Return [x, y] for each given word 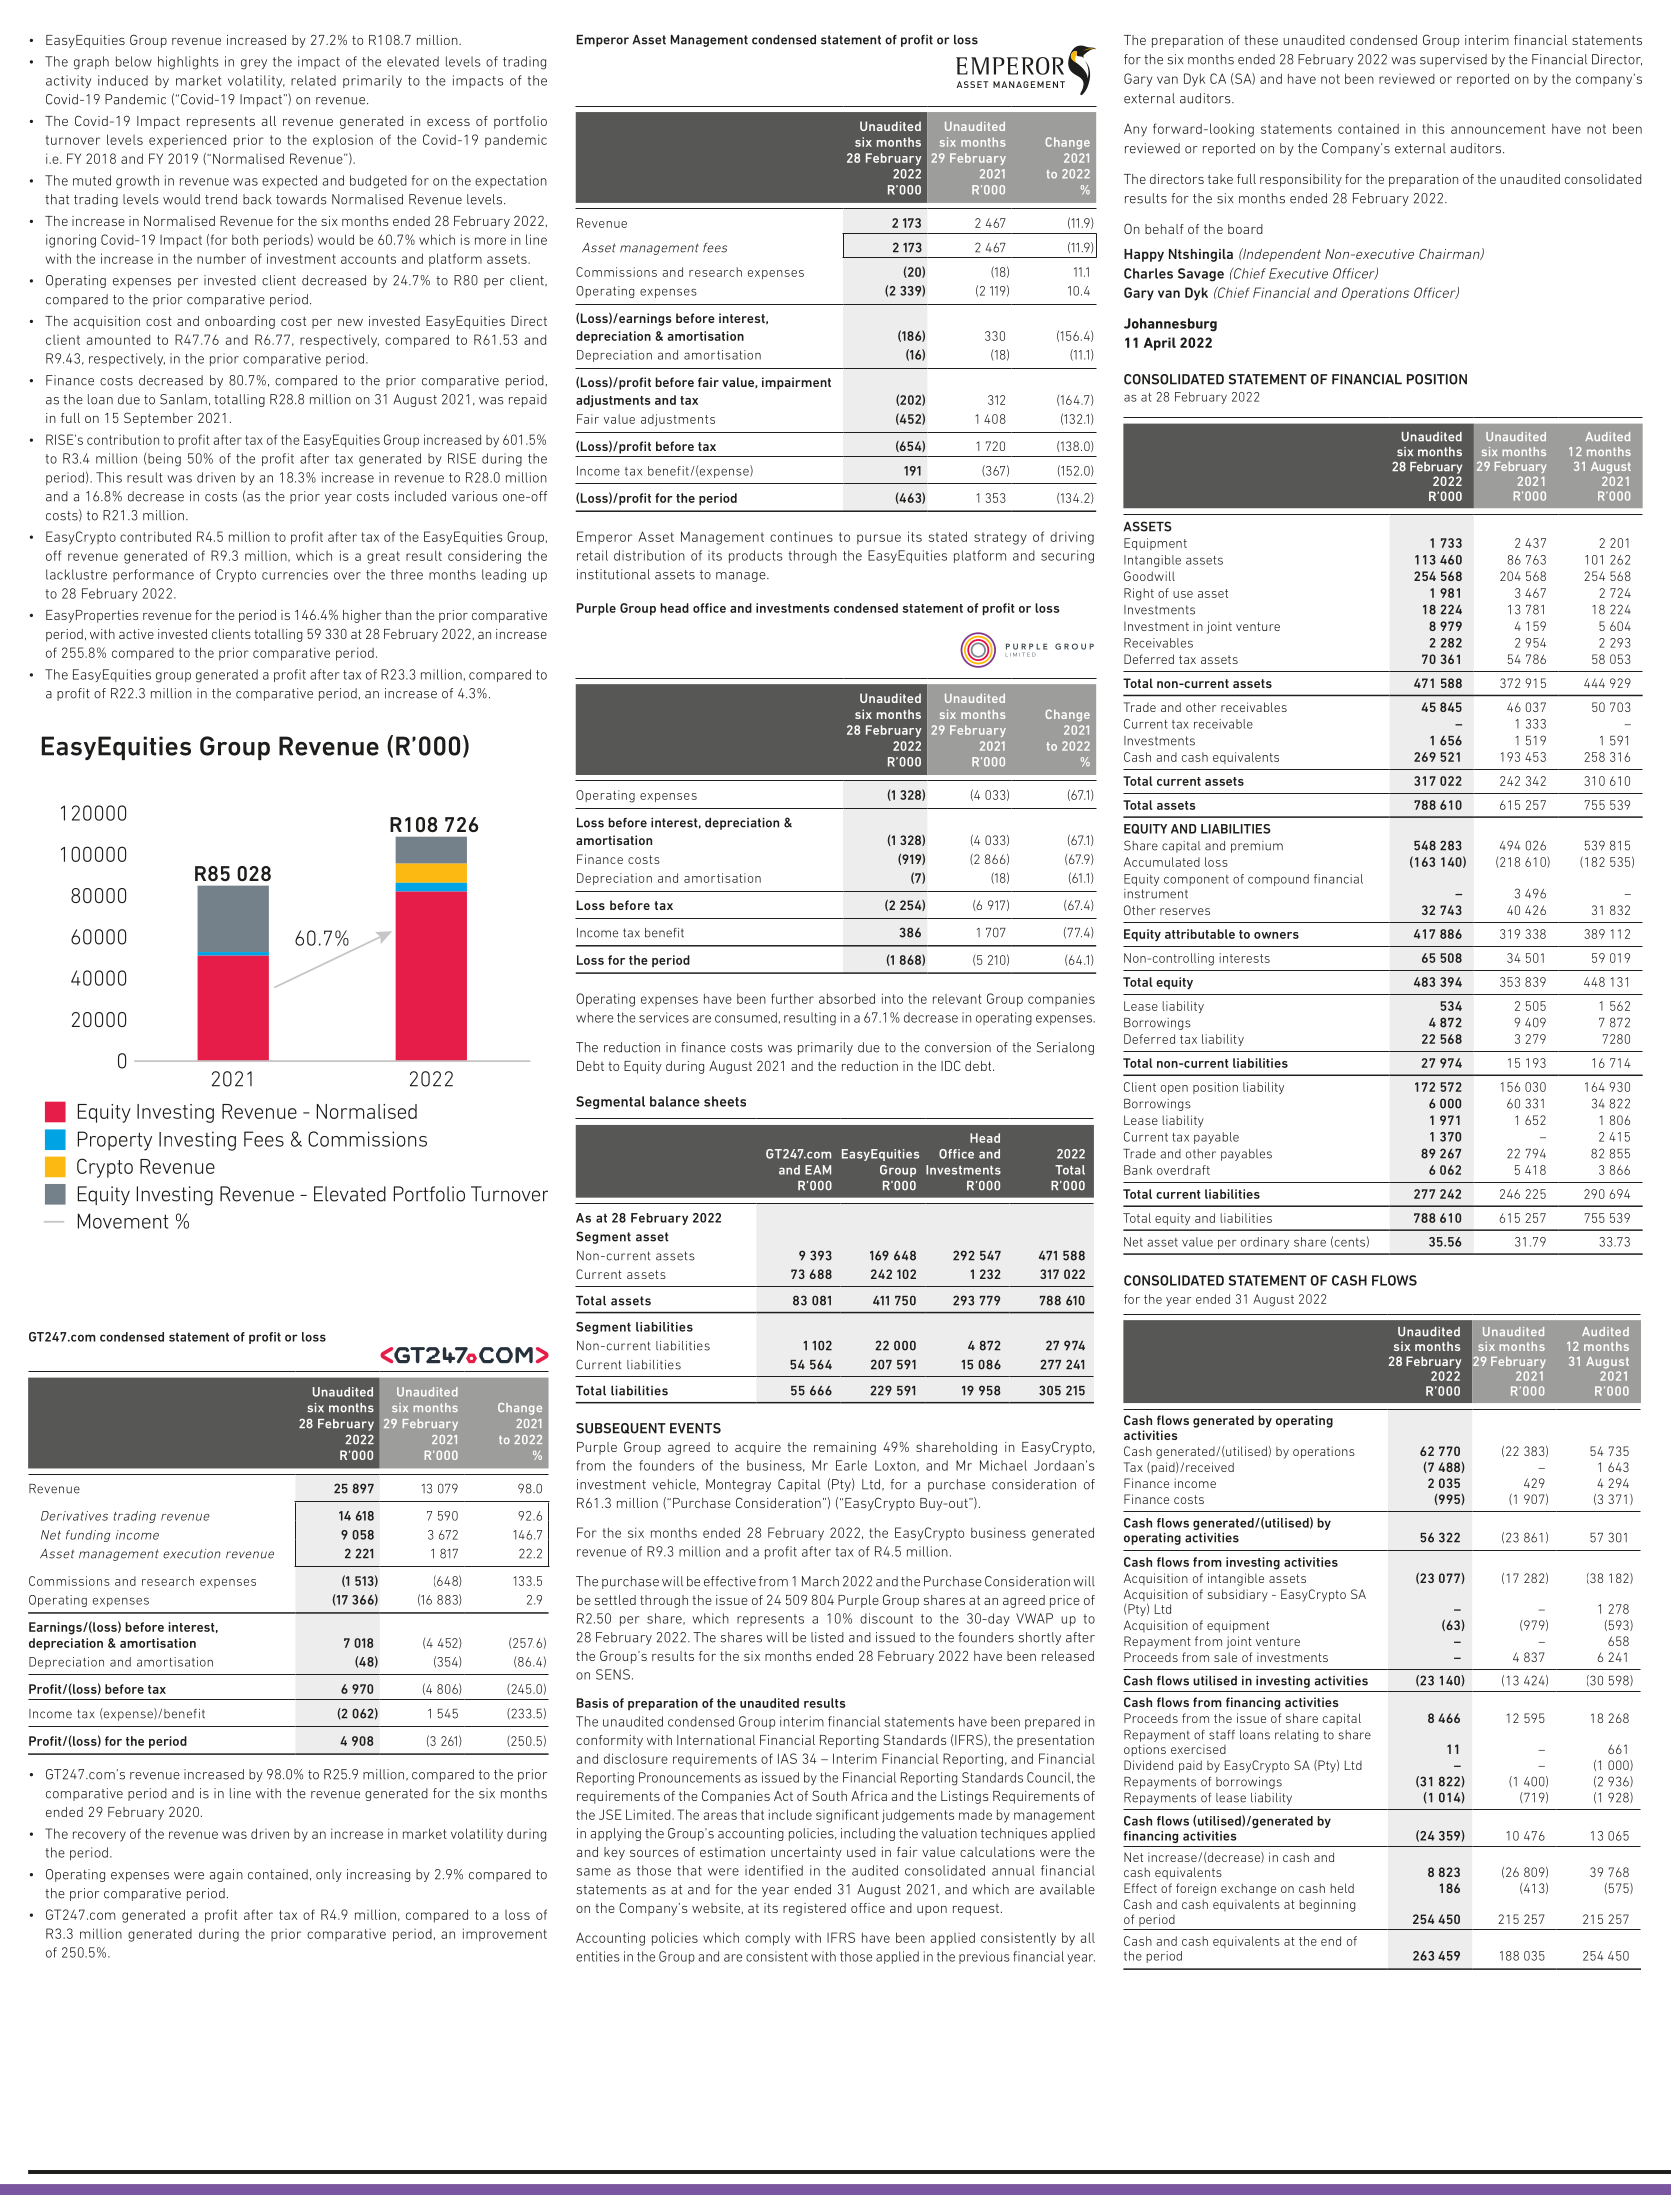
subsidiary [1238, 1595]
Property [115, 1141]
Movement [123, 1221]
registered [814, 1909]
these [1261, 40]
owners [1276, 935]
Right [1139, 594]
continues [801, 536]
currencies [295, 574]
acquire [758, 1448]
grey [254, 64]
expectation [511, 181]
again [226, 1875]
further [792, 998]
